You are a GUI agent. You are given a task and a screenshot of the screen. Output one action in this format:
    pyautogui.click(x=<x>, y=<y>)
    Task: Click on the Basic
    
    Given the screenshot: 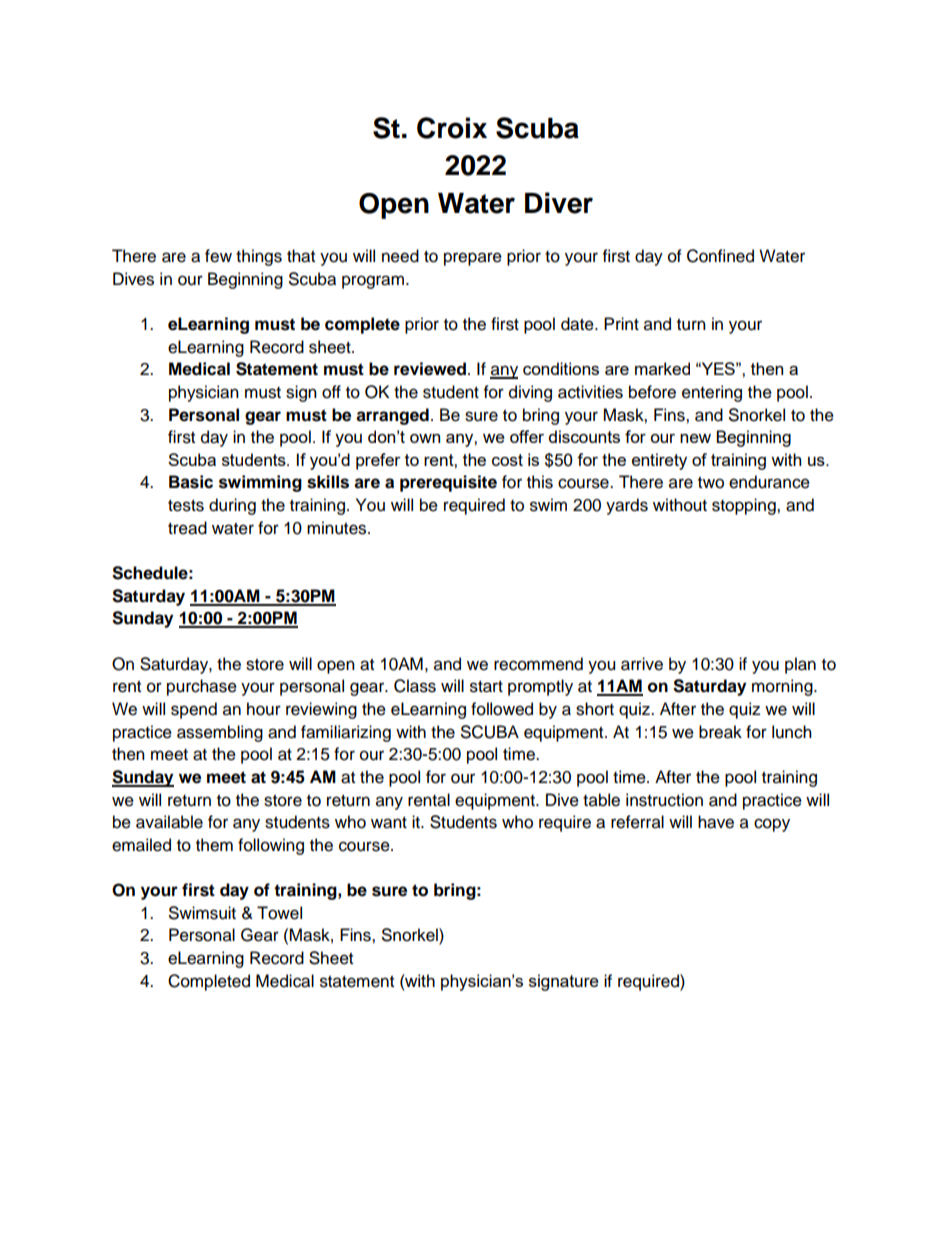 What is the action you would take?
    pyautogui.click(x=191, y=482)
